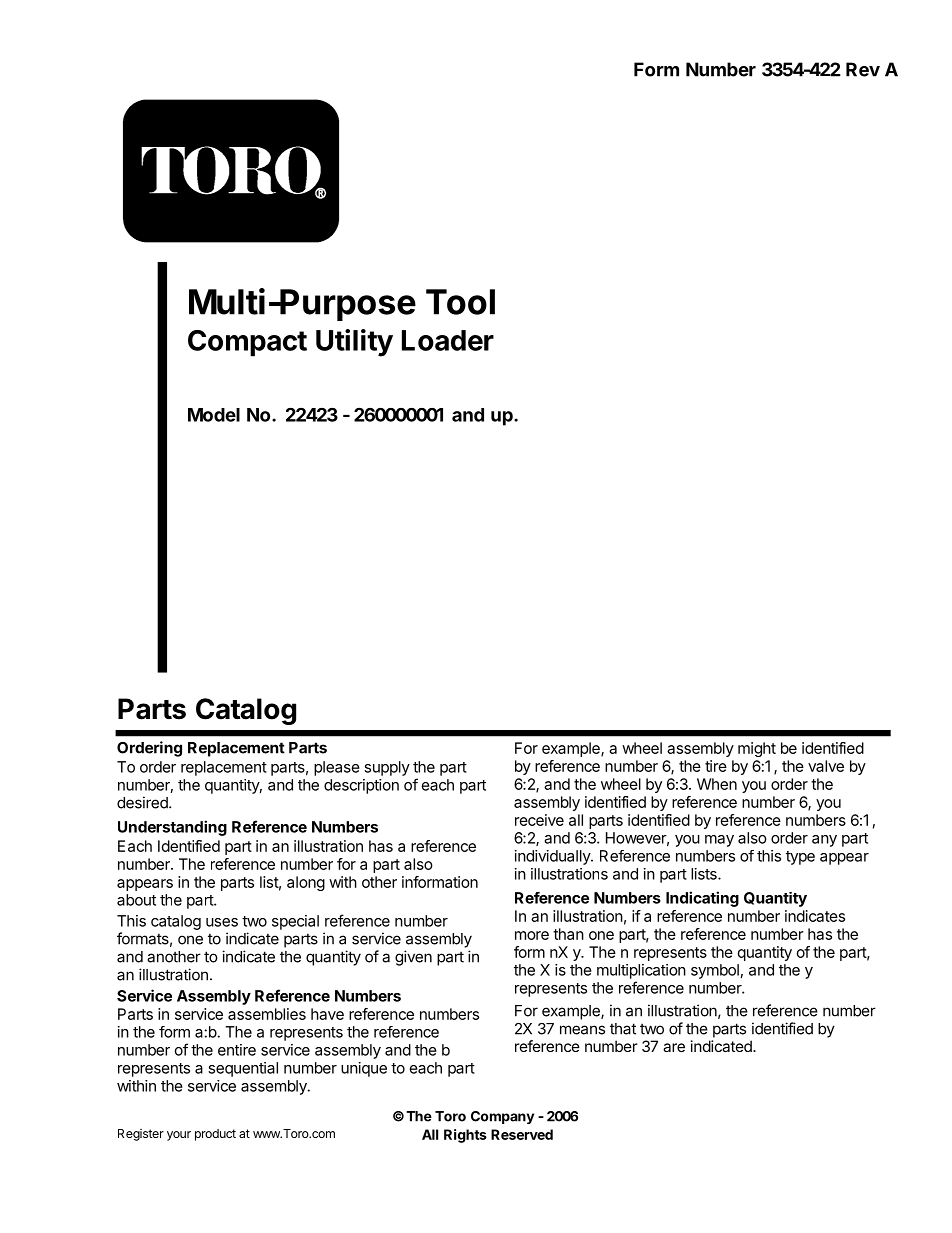 Image resolution: width=952 pixels, height=1233 pixels. What do you see at coordinates (460, 302) in the image?
I see `Tool` at bounding box center [460, 302].
